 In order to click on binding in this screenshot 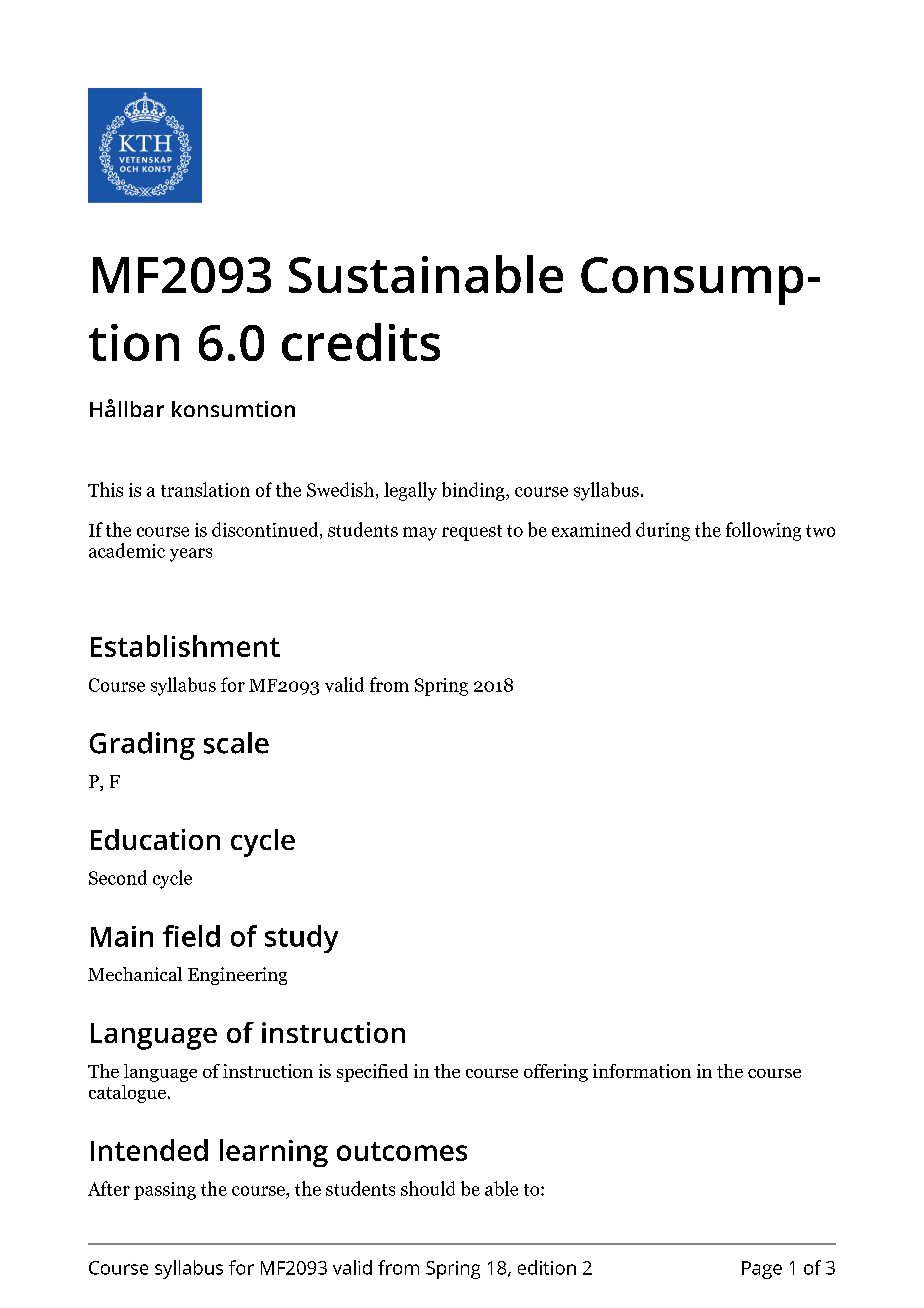, I will do `click(474, 491)`.
